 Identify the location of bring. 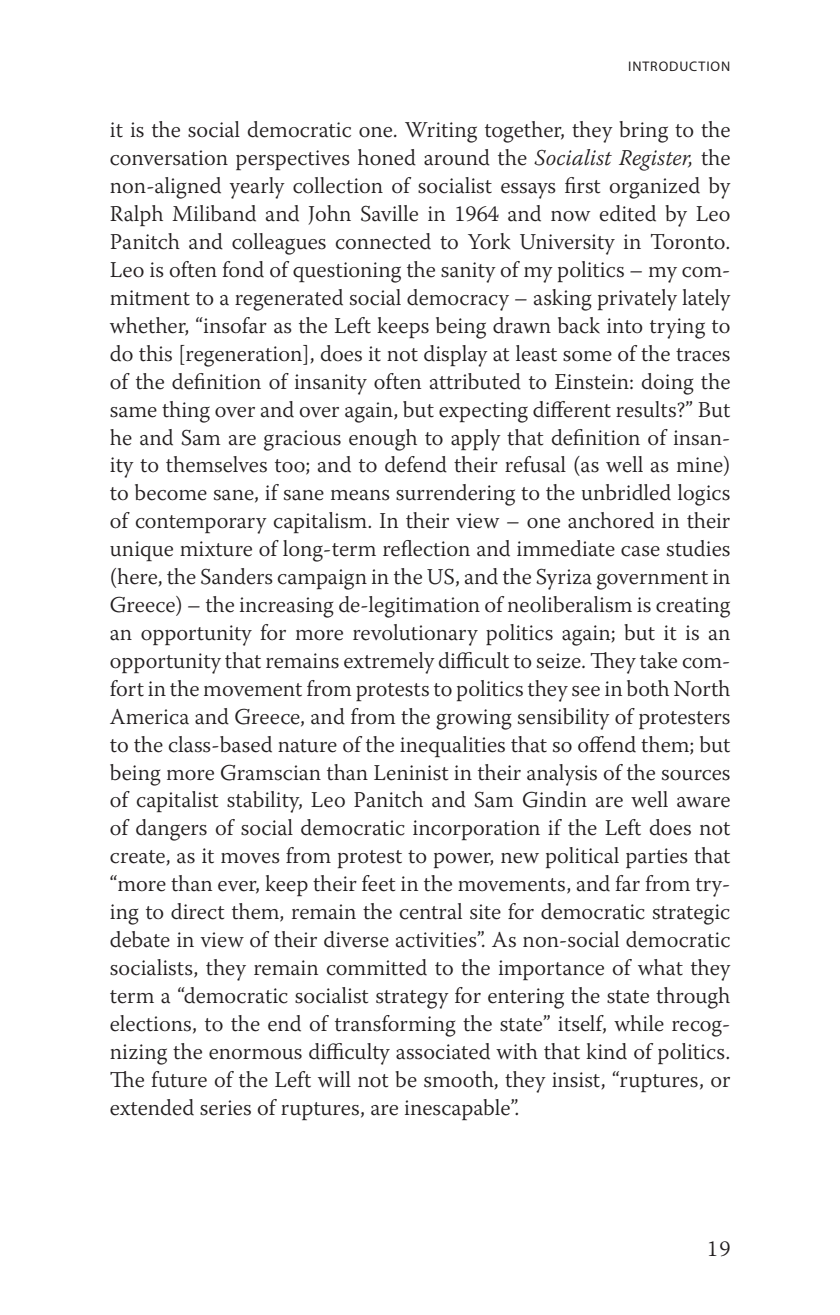
(643, 132).
